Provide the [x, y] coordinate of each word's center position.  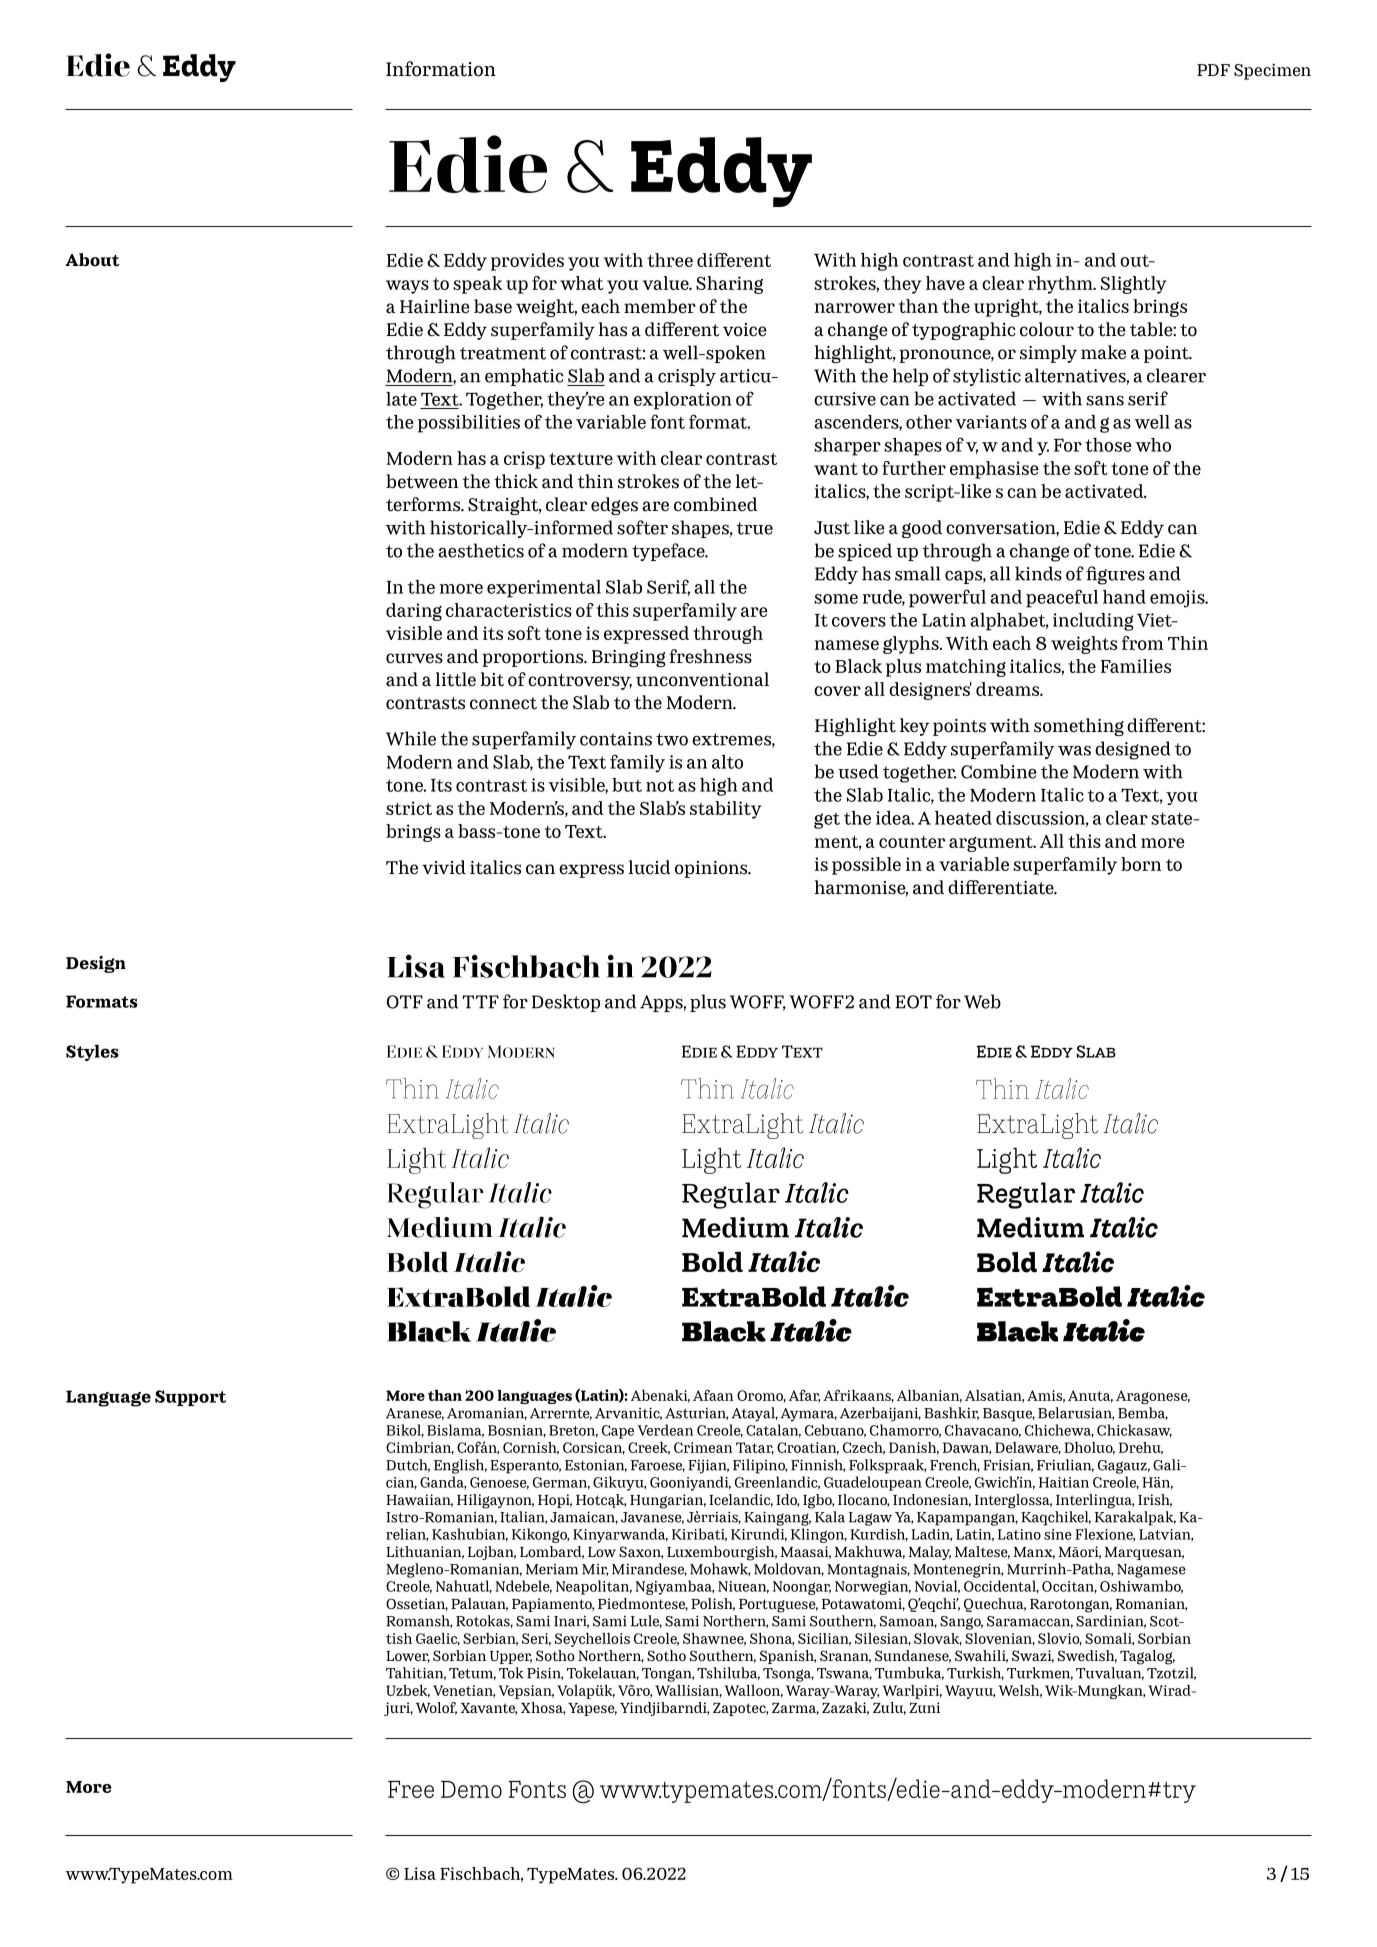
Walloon [754, 1691]
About [92, 260]
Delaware [1028, 1448]
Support [190, 1398]
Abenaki [660, 1396]
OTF [405, 1002]
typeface [669, 552]
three [670, 260]
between [422, 481]
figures [1115, 575]
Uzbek [408, 1691]
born [1141, 864]
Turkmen [1040, 1673]
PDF [1213, 70]
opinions [712, 869]
